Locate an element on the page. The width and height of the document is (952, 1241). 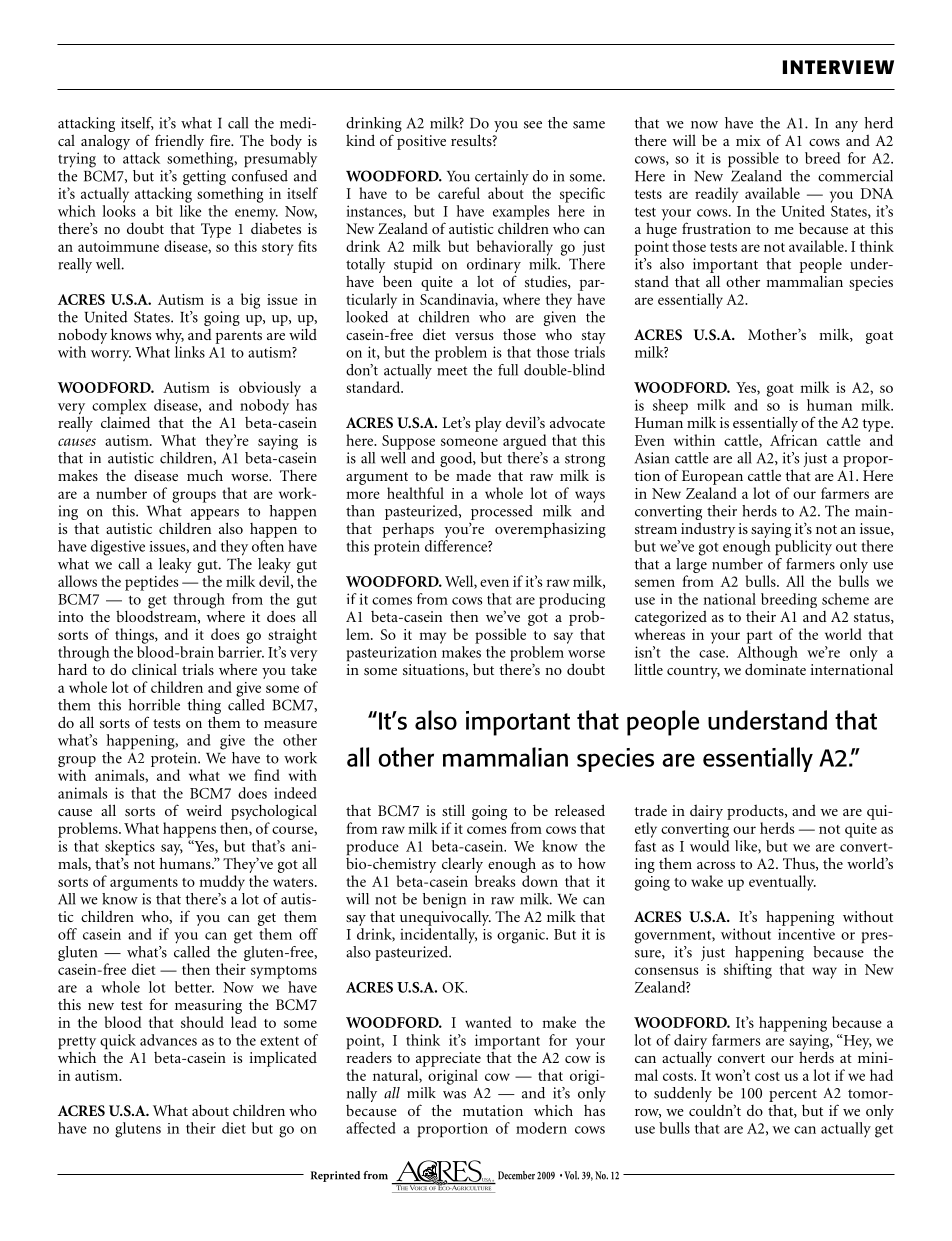
December is located at coordinates (516, 1175).
